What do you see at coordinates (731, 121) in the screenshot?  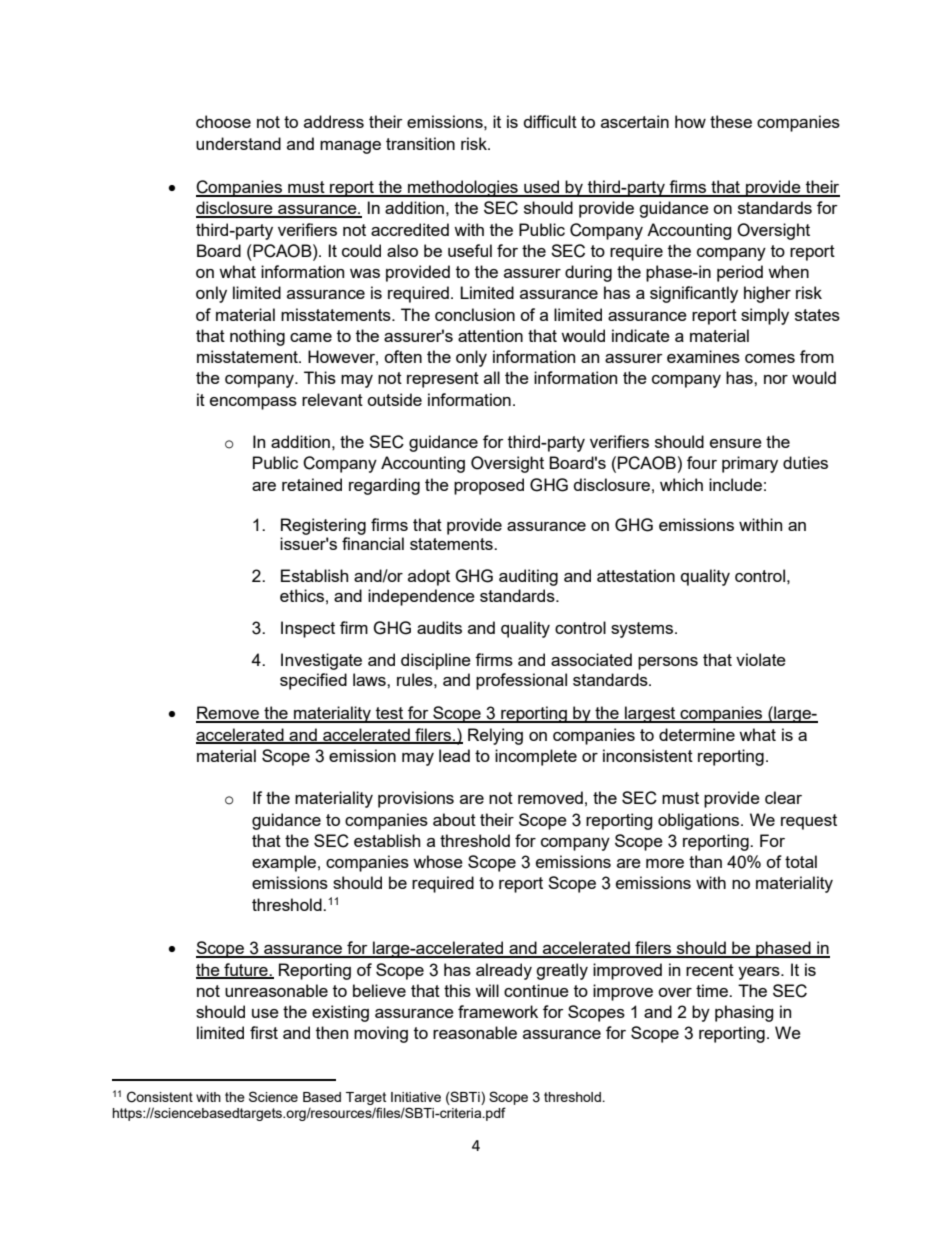 I see `these` at bounding box center [731, 121].
